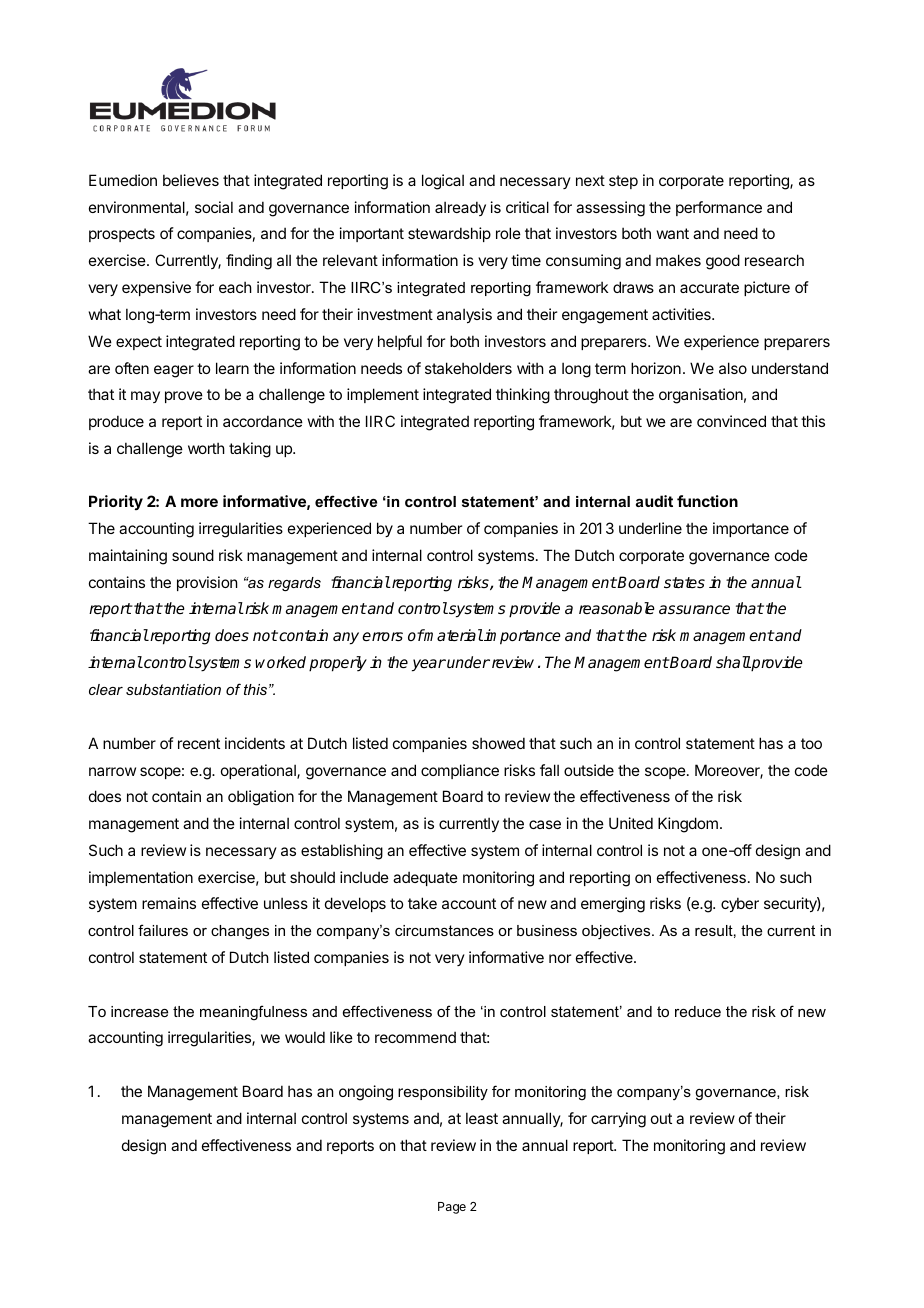 Image resolution: width=924 pixels, height=1308 pixels. Describe the element at coordinates (366, 1093) in the document. I see `ongoing` at that location.
